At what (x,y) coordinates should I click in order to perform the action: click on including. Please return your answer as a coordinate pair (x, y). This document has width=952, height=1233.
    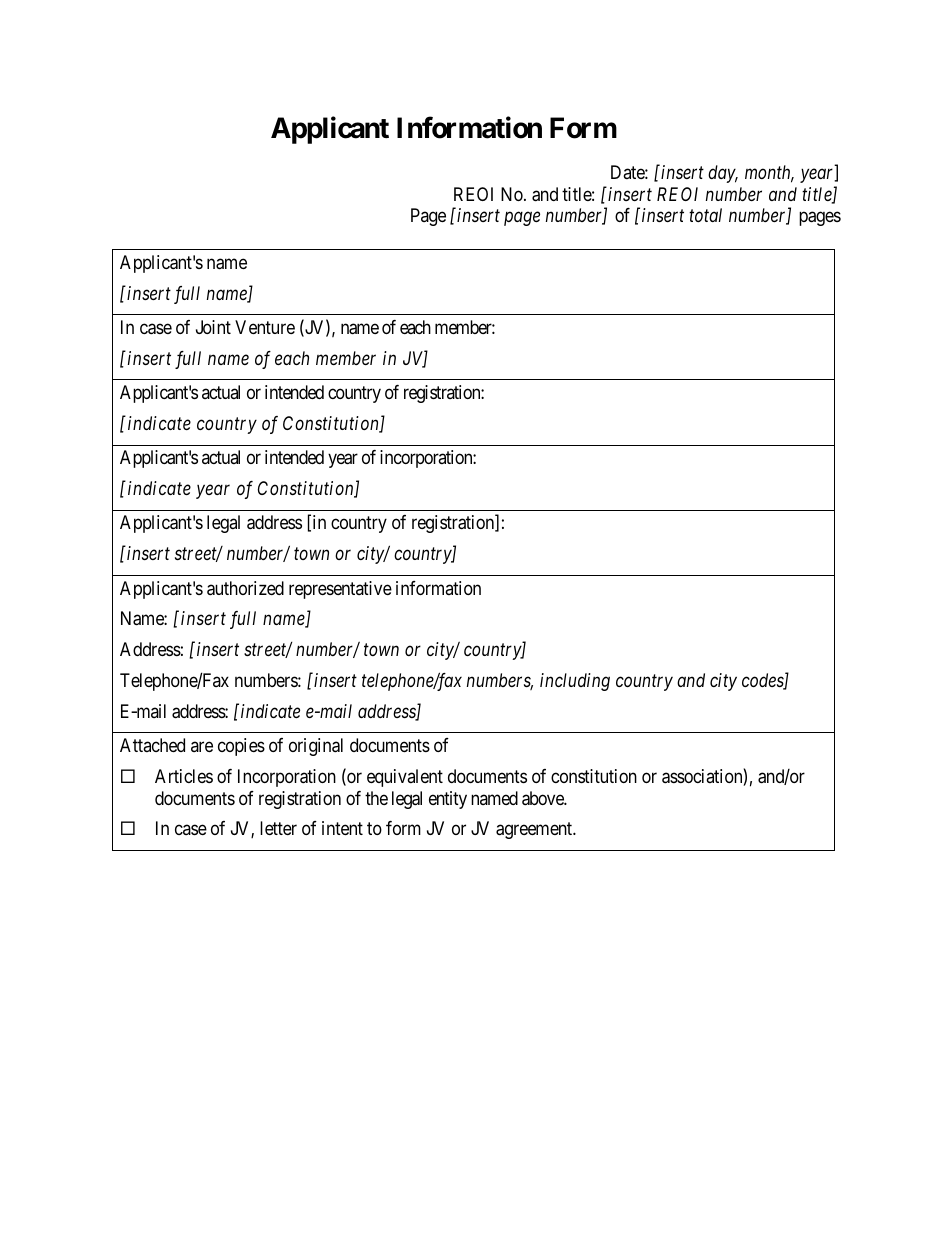
    Looking at the image, I should click on (575, 682).
